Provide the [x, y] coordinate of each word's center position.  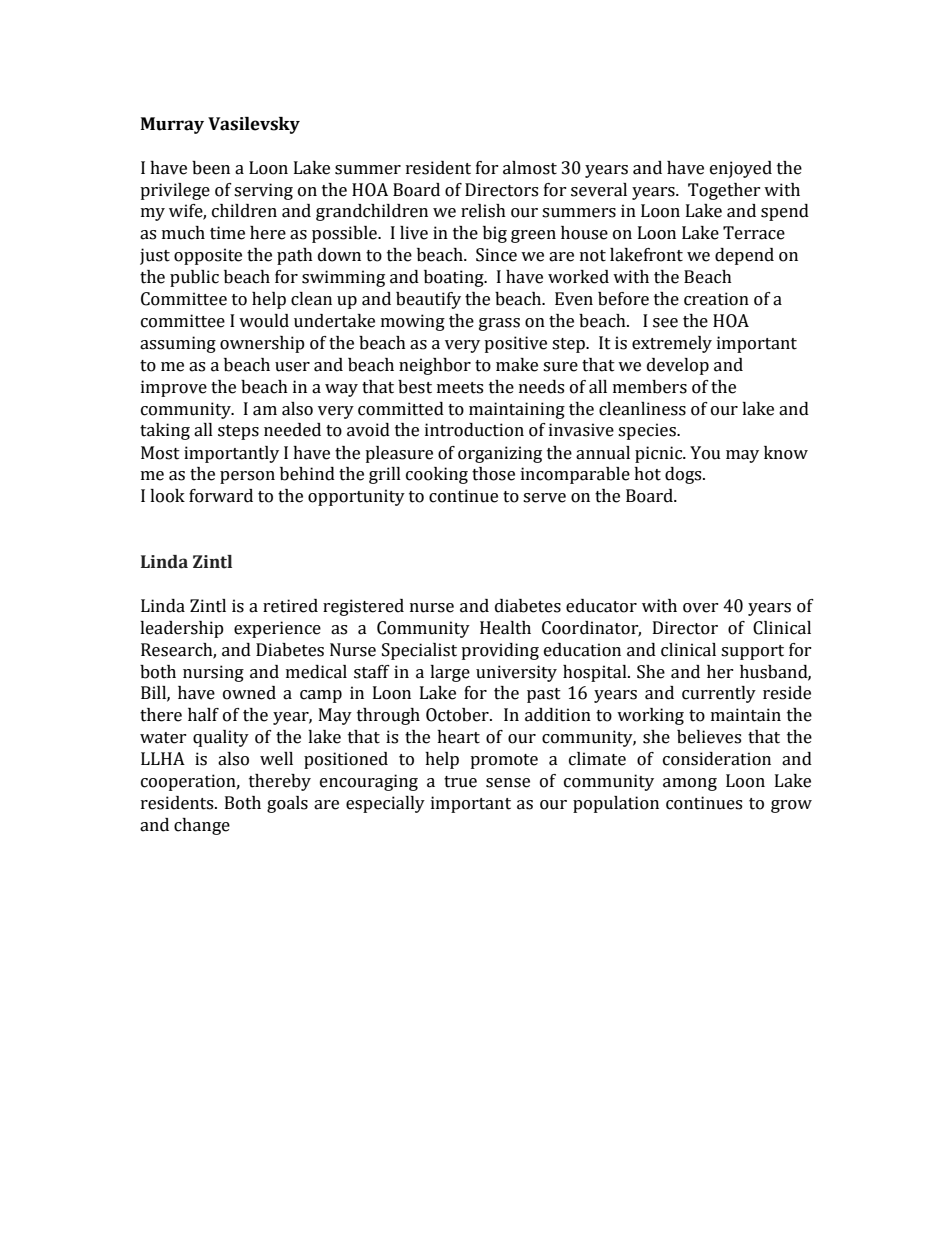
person [247, 477]
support [752, 652]
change [202, 826]
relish [483, 211]
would [264, 321]
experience [277, 629]
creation [716, 299]
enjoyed [741, 169]
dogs [684, 475]
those [493, 474]
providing [500, 651]
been [211, 168]
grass [499, 324]
